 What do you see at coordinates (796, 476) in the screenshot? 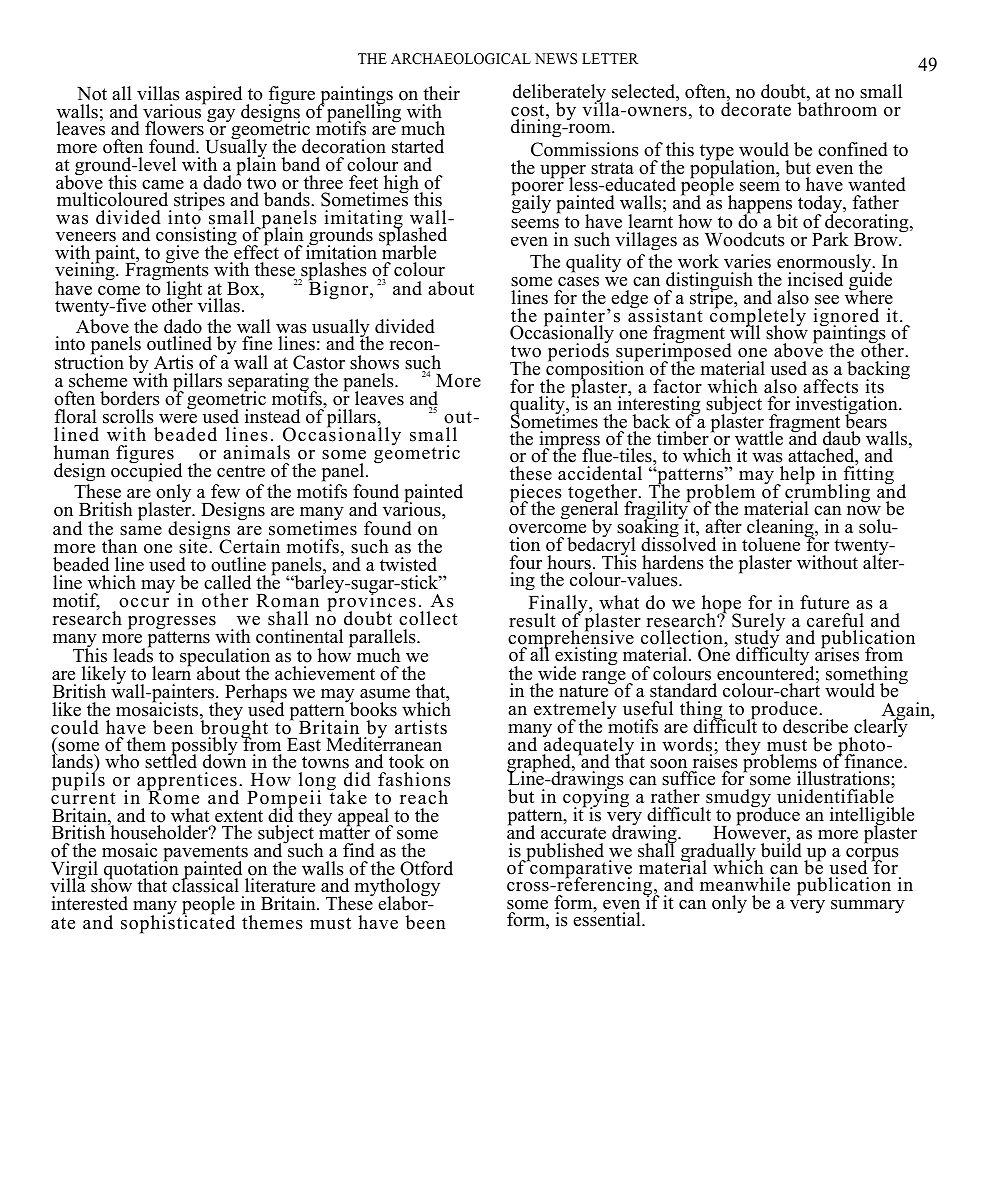
I see `help` at bounding box center [796, 476].
